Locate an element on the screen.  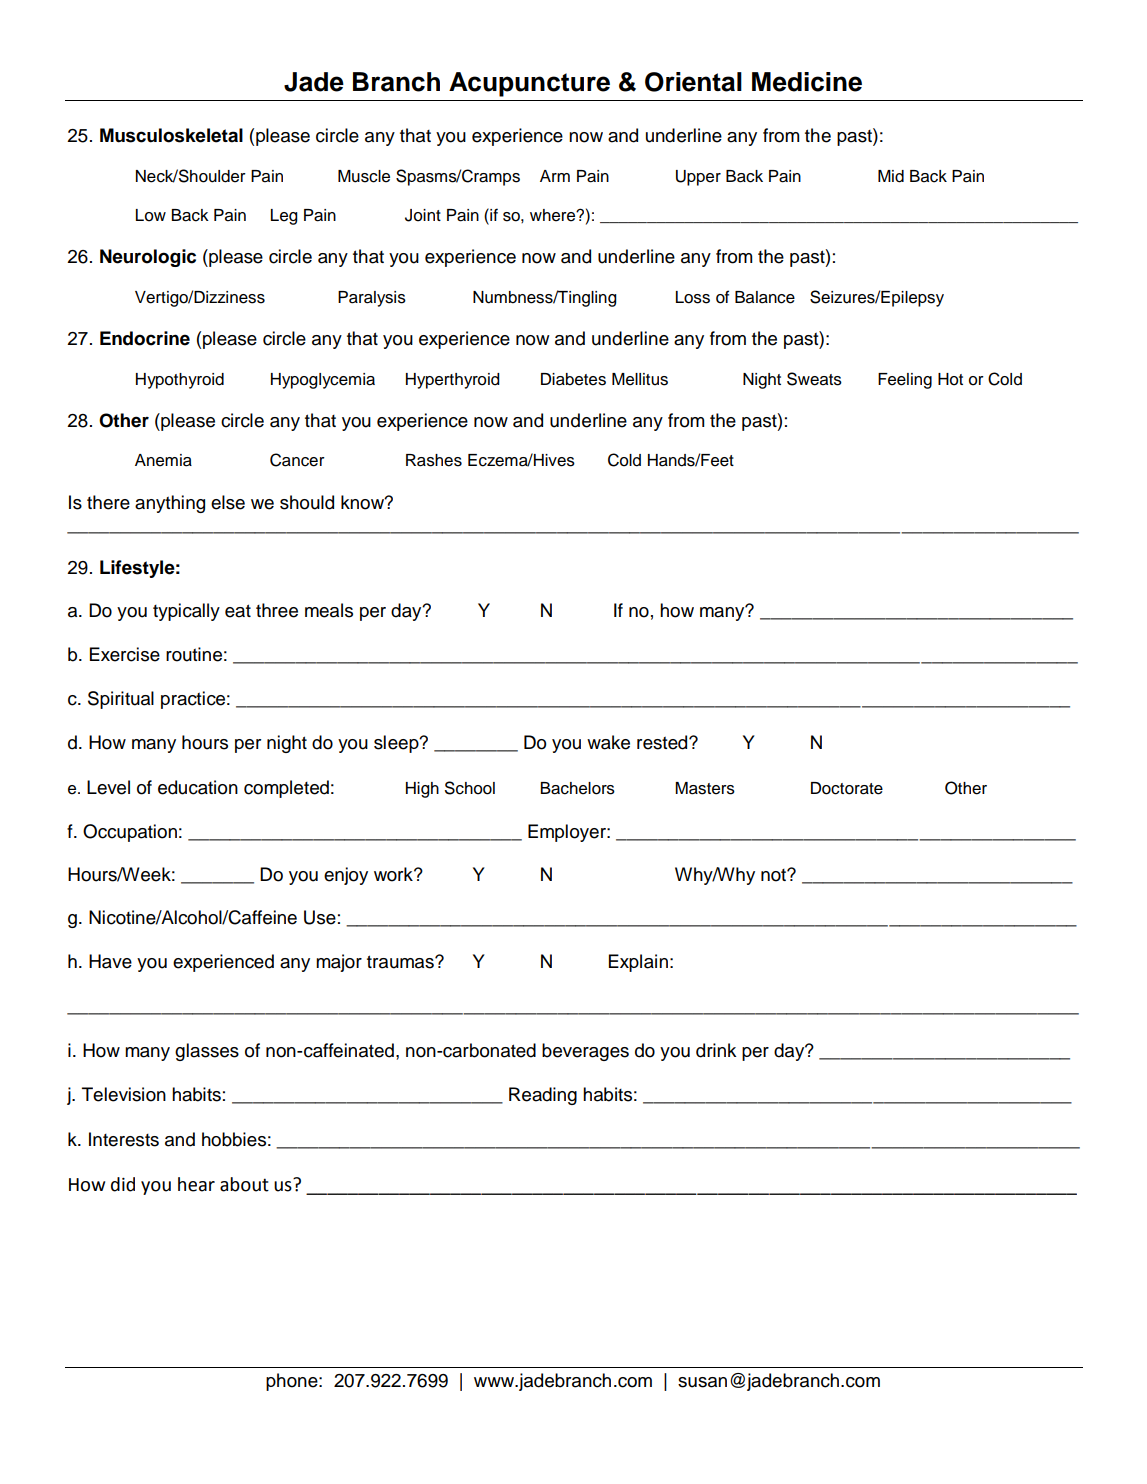
Medicine is located at coordinates (807, 82).
